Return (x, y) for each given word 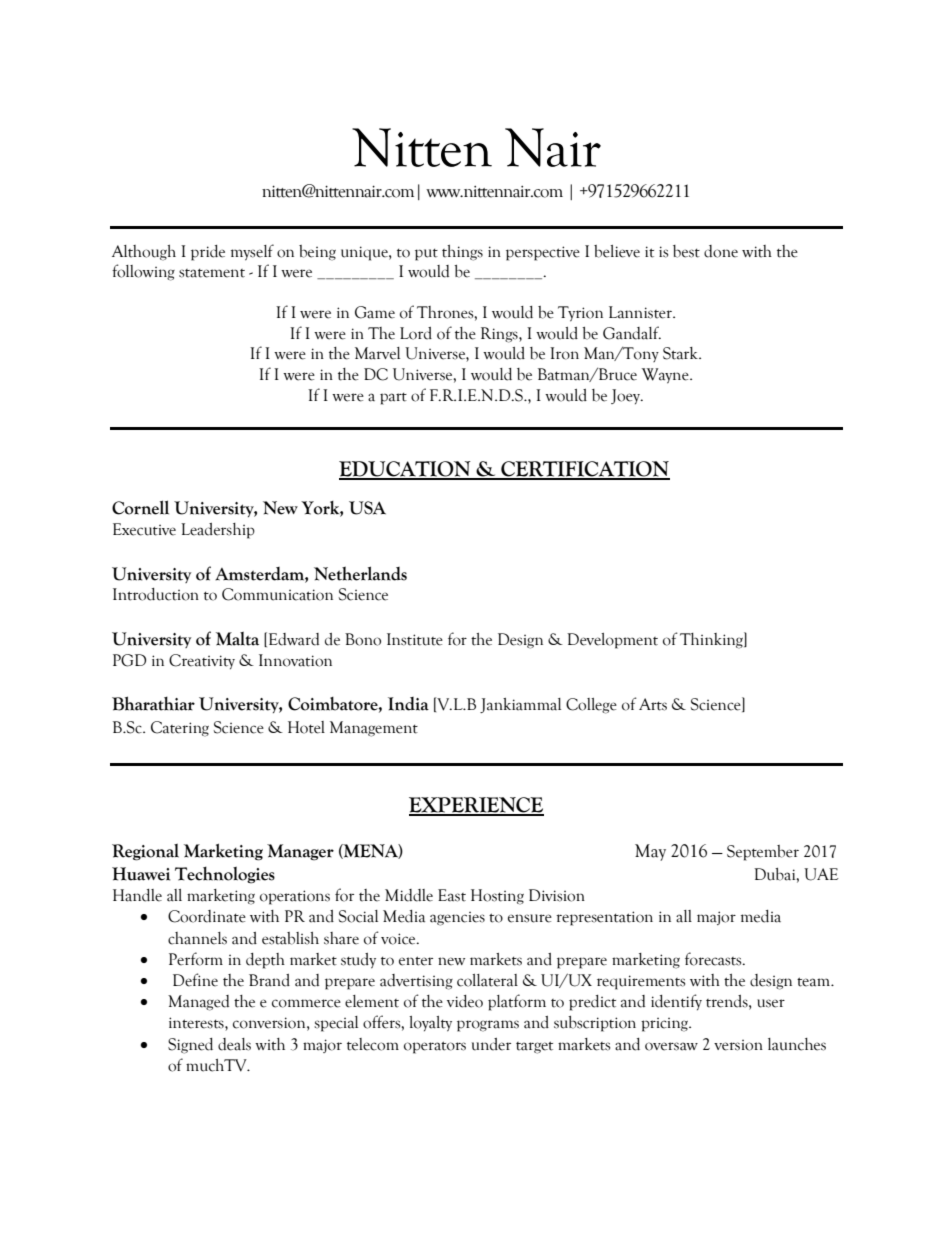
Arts (653, 704)
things (462, 253)
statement (212, 273)
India (408, 704)
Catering (180, 729)
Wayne (666, 376)
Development (612, 641)
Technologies (225, 875)
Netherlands (360, 573)
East (452, 895)
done (721, 251)
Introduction (156, 594)
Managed (198, 1003)
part (393, 399)
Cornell (140, 507)
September (763, 853)
